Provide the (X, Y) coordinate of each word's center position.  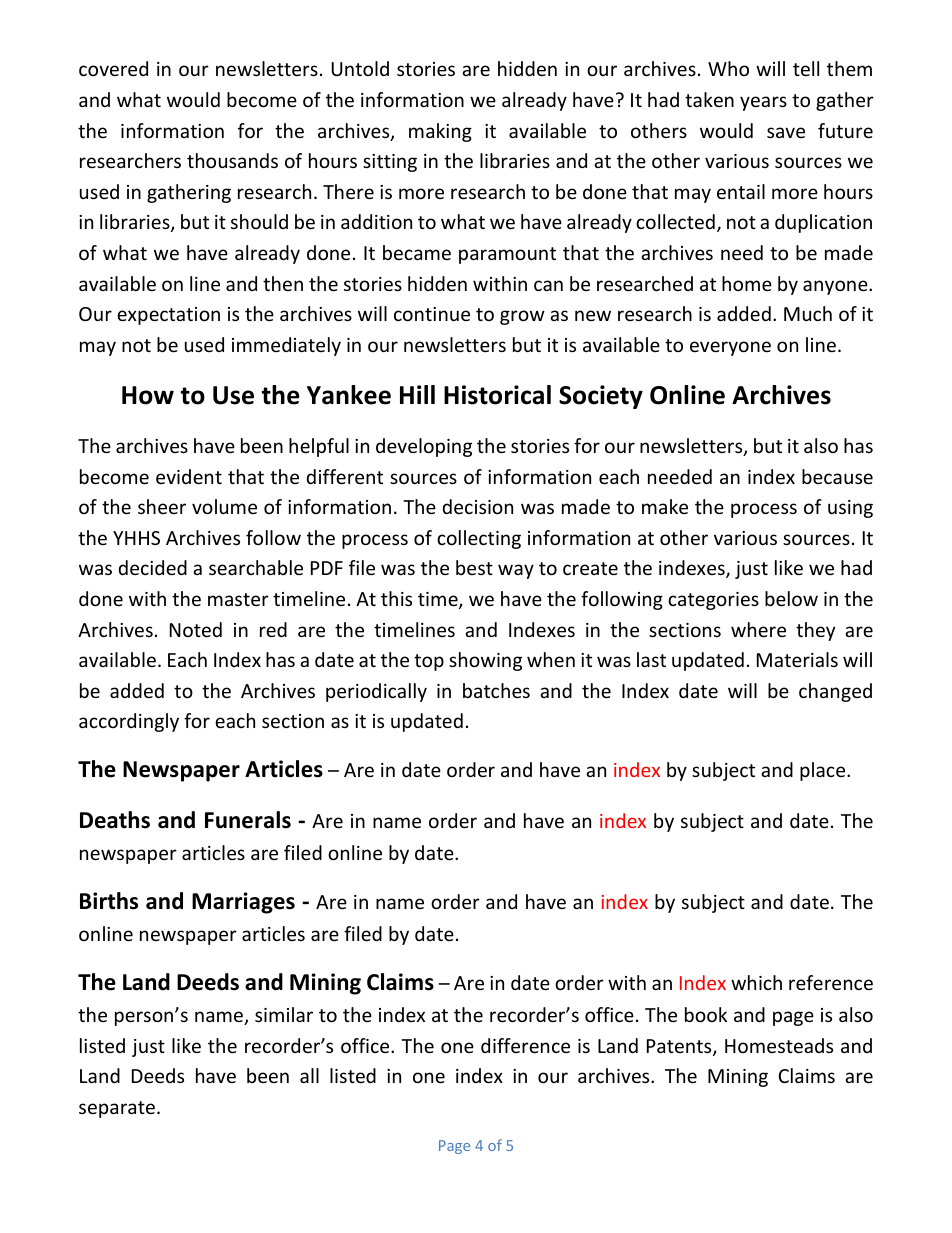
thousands (232, 160)
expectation (168, 316)
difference (525, 1045)
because (837, 476)
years (763, 103)
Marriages (243, 903)
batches (496, 690)
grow (522, 317)
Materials (797, 659)
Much (808, 313)
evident (189, 476)
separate (117, 1109)
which (756, 982)
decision (478, 506)
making (440, 132)
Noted (196, 629)
